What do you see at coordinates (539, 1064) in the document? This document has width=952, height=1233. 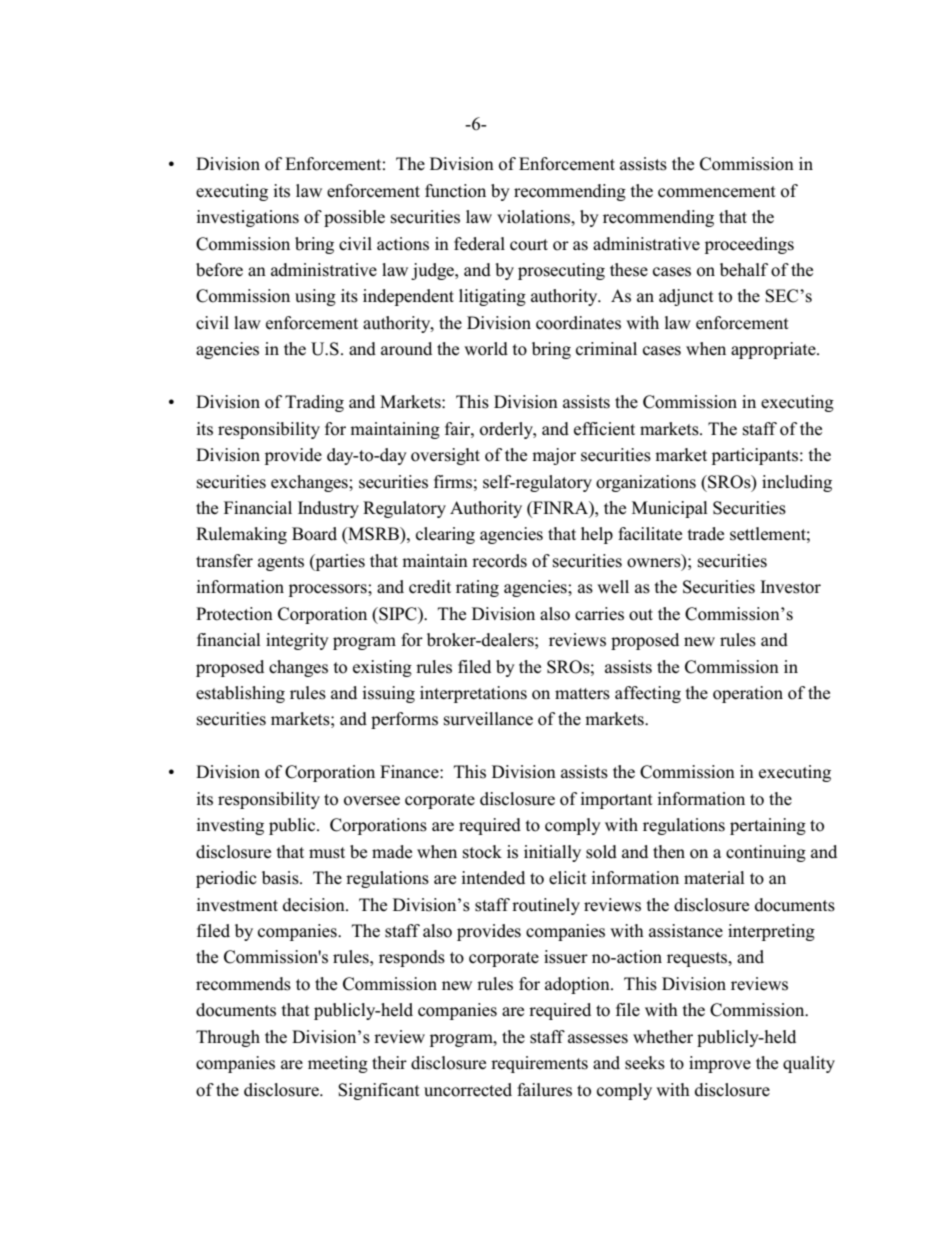 I see `requirements` at bounding box center [539, 1064].
